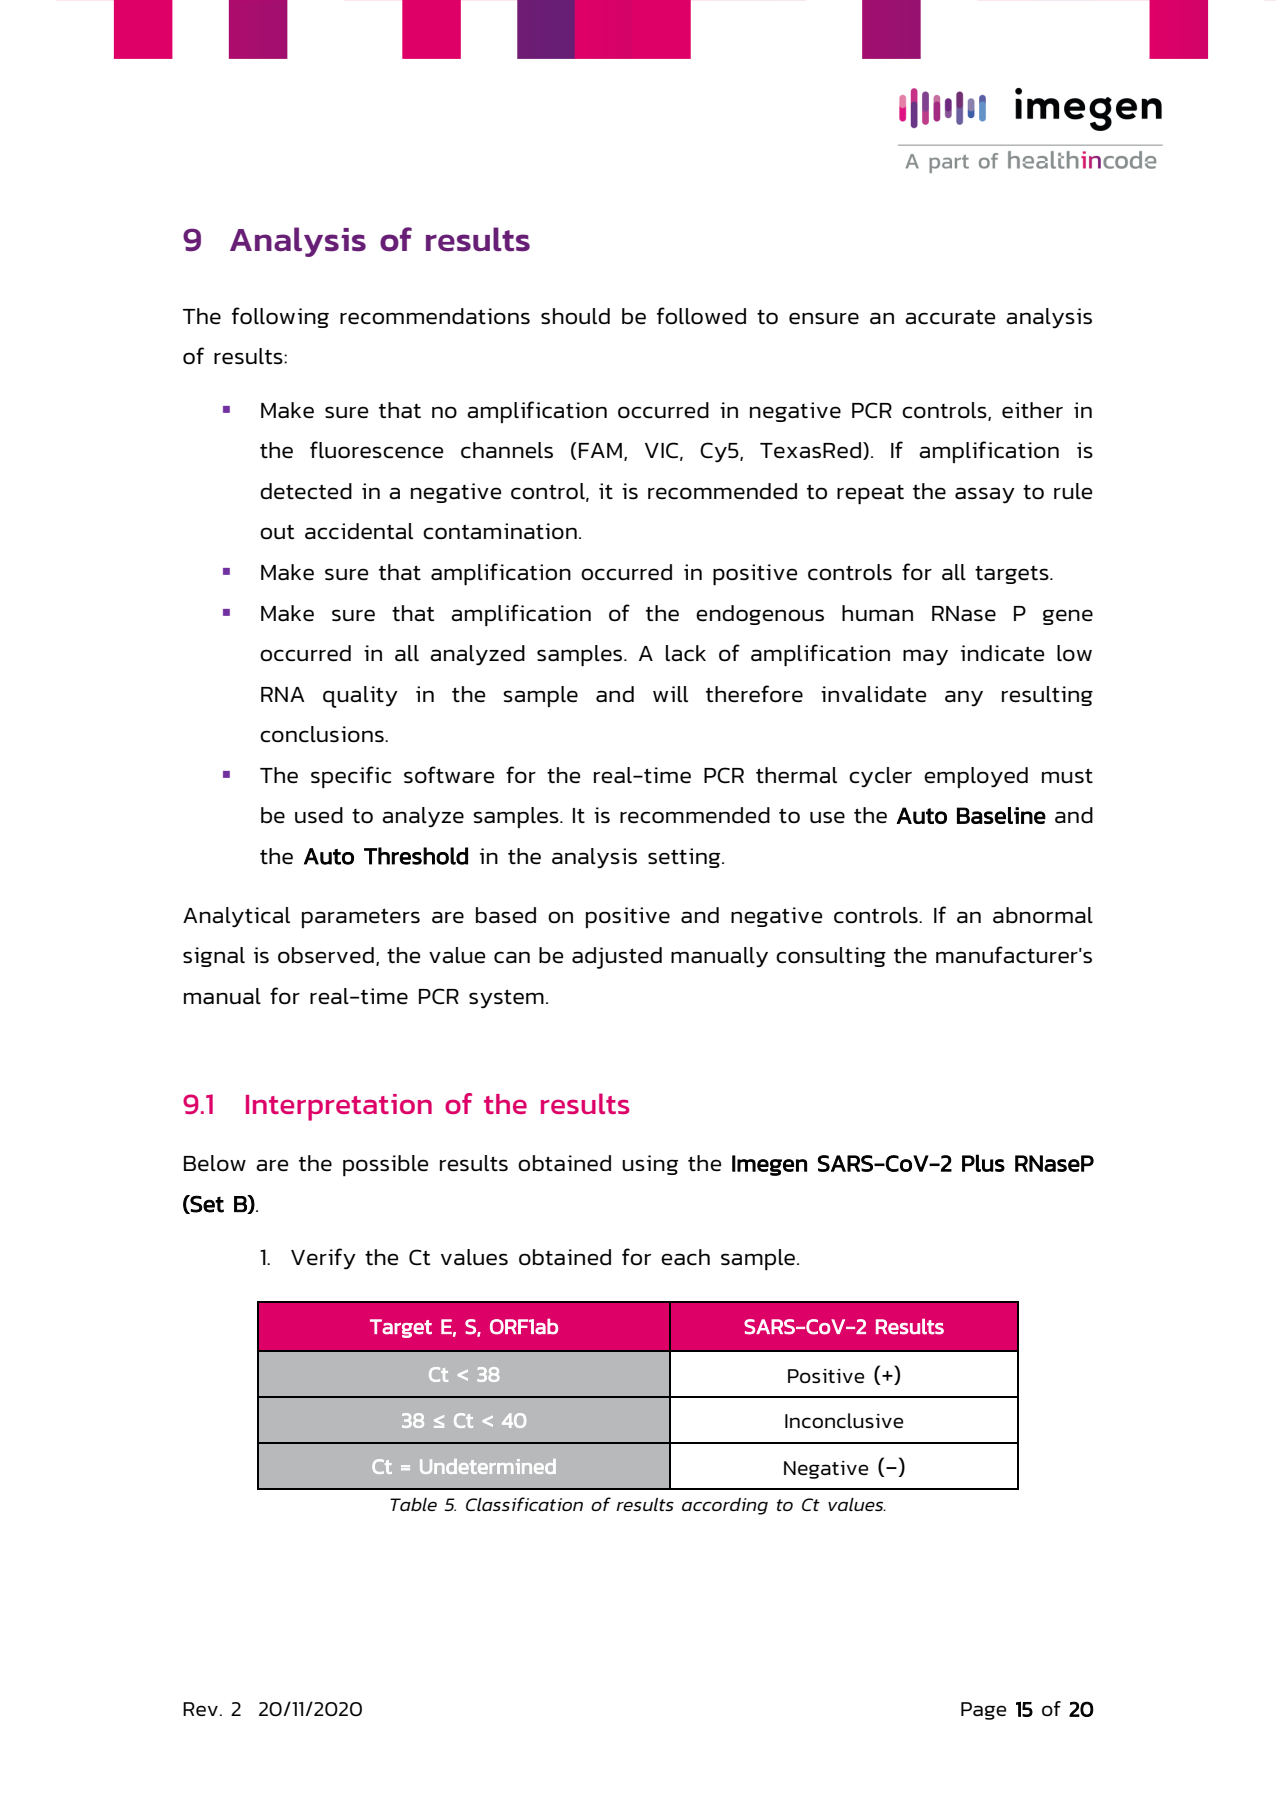 The height and width of the screenshot is (1804, 1276). I want to click on following, so click(280, 317).
